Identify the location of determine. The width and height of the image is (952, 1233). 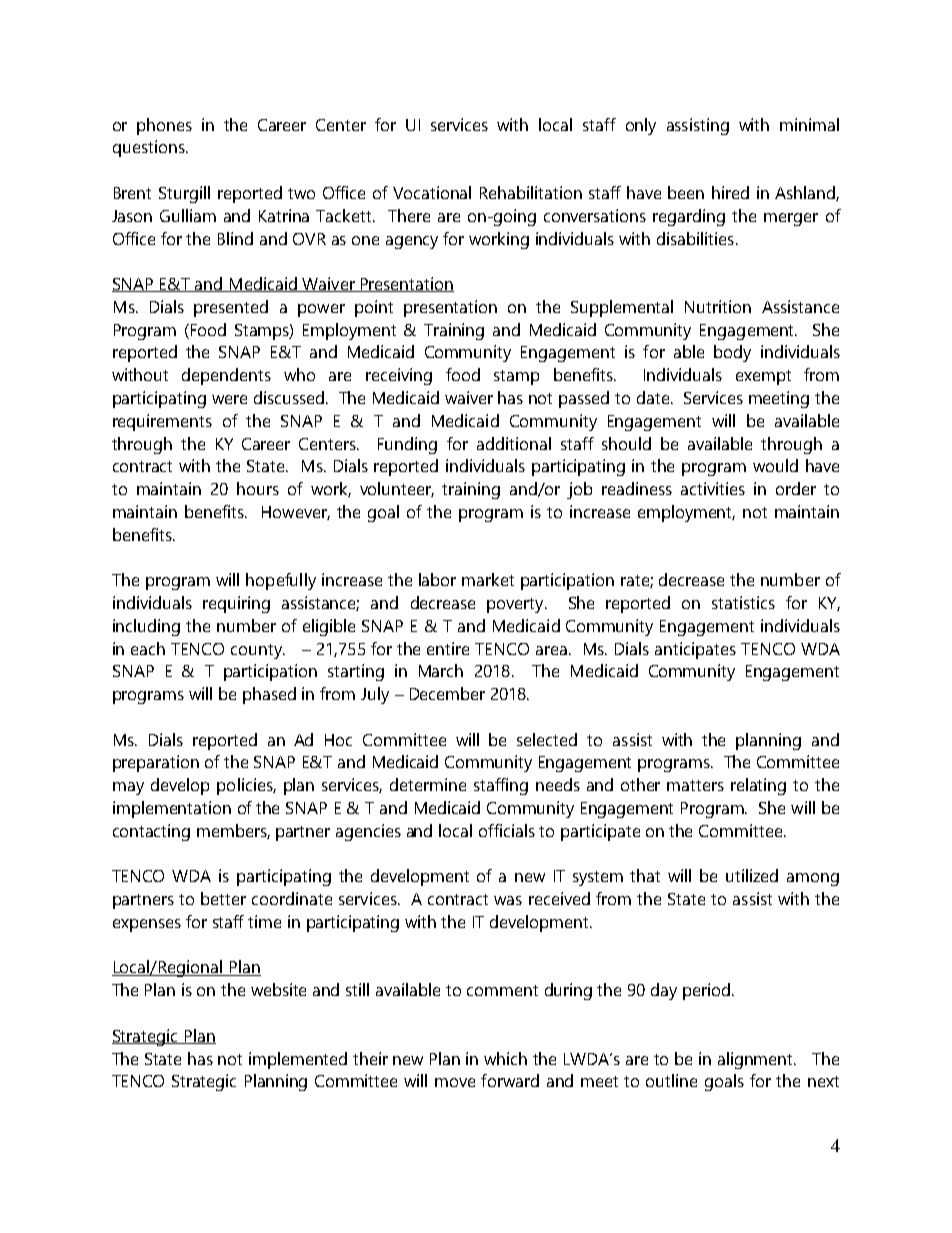
(428, 784).
